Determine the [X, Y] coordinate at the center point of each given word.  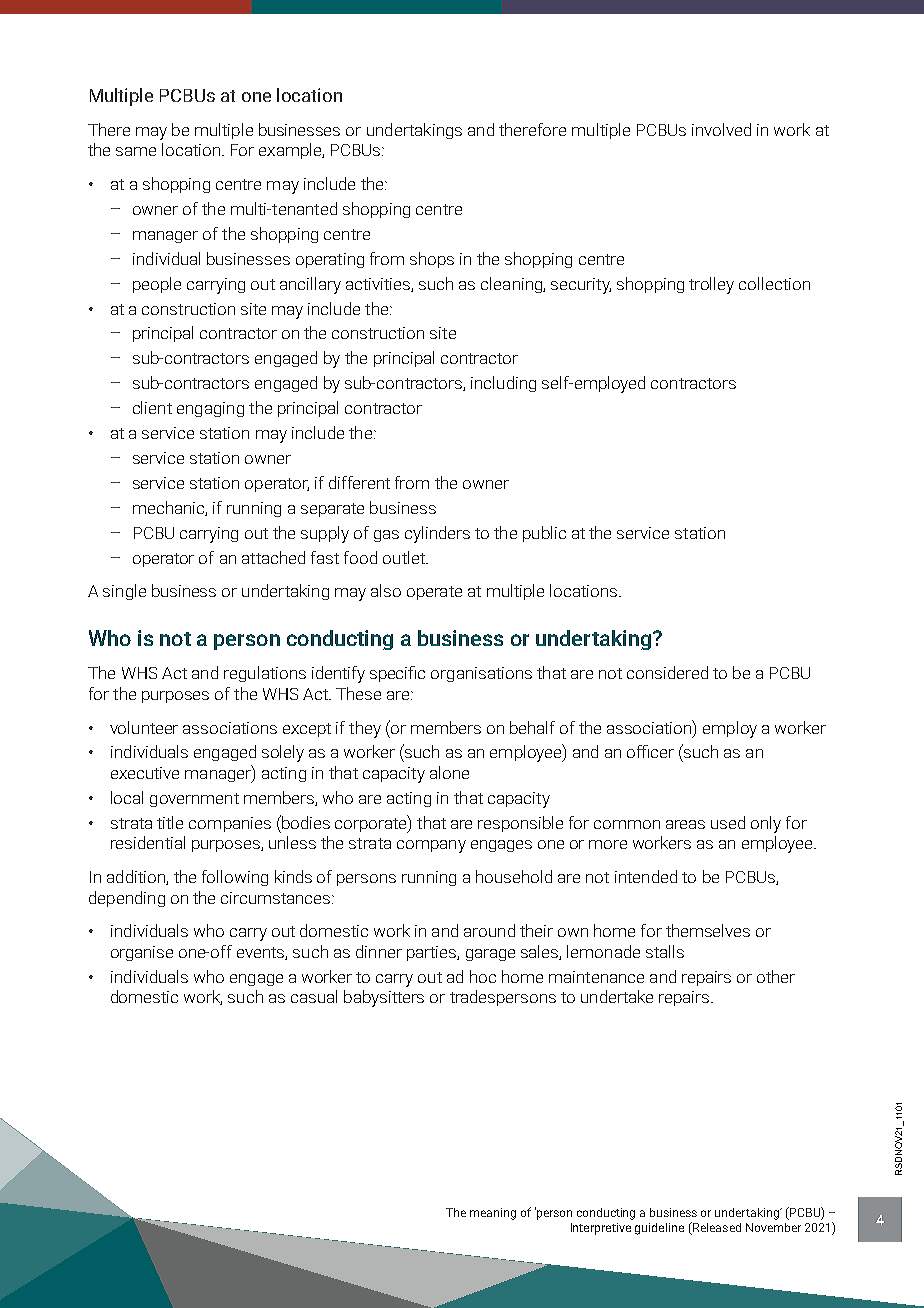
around [489, 930]
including [503, 384]
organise [142, 953]
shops [432, 260]
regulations [265, 674]
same [136, 151]
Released [716, 1228]
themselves [708, 930]
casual [314, 996]
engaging [210, 409]
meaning [493, 1214]
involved [721, 129]
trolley [711, 285]
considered [667, 672]
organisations [481, 674]
